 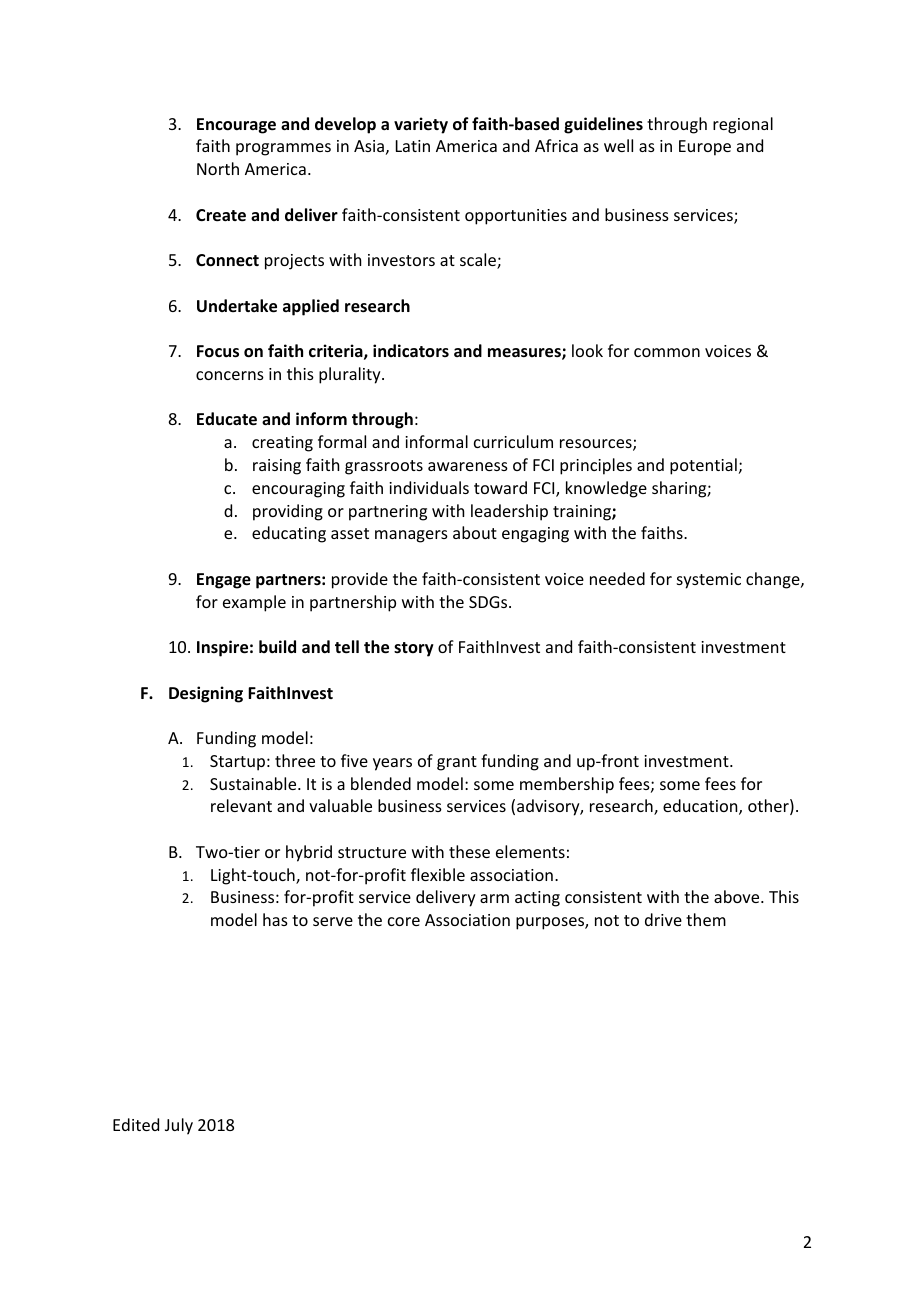 What do you see at coordinates (404, 921) in the screenshot?
I see `core` at bounding box center [404, 921].
